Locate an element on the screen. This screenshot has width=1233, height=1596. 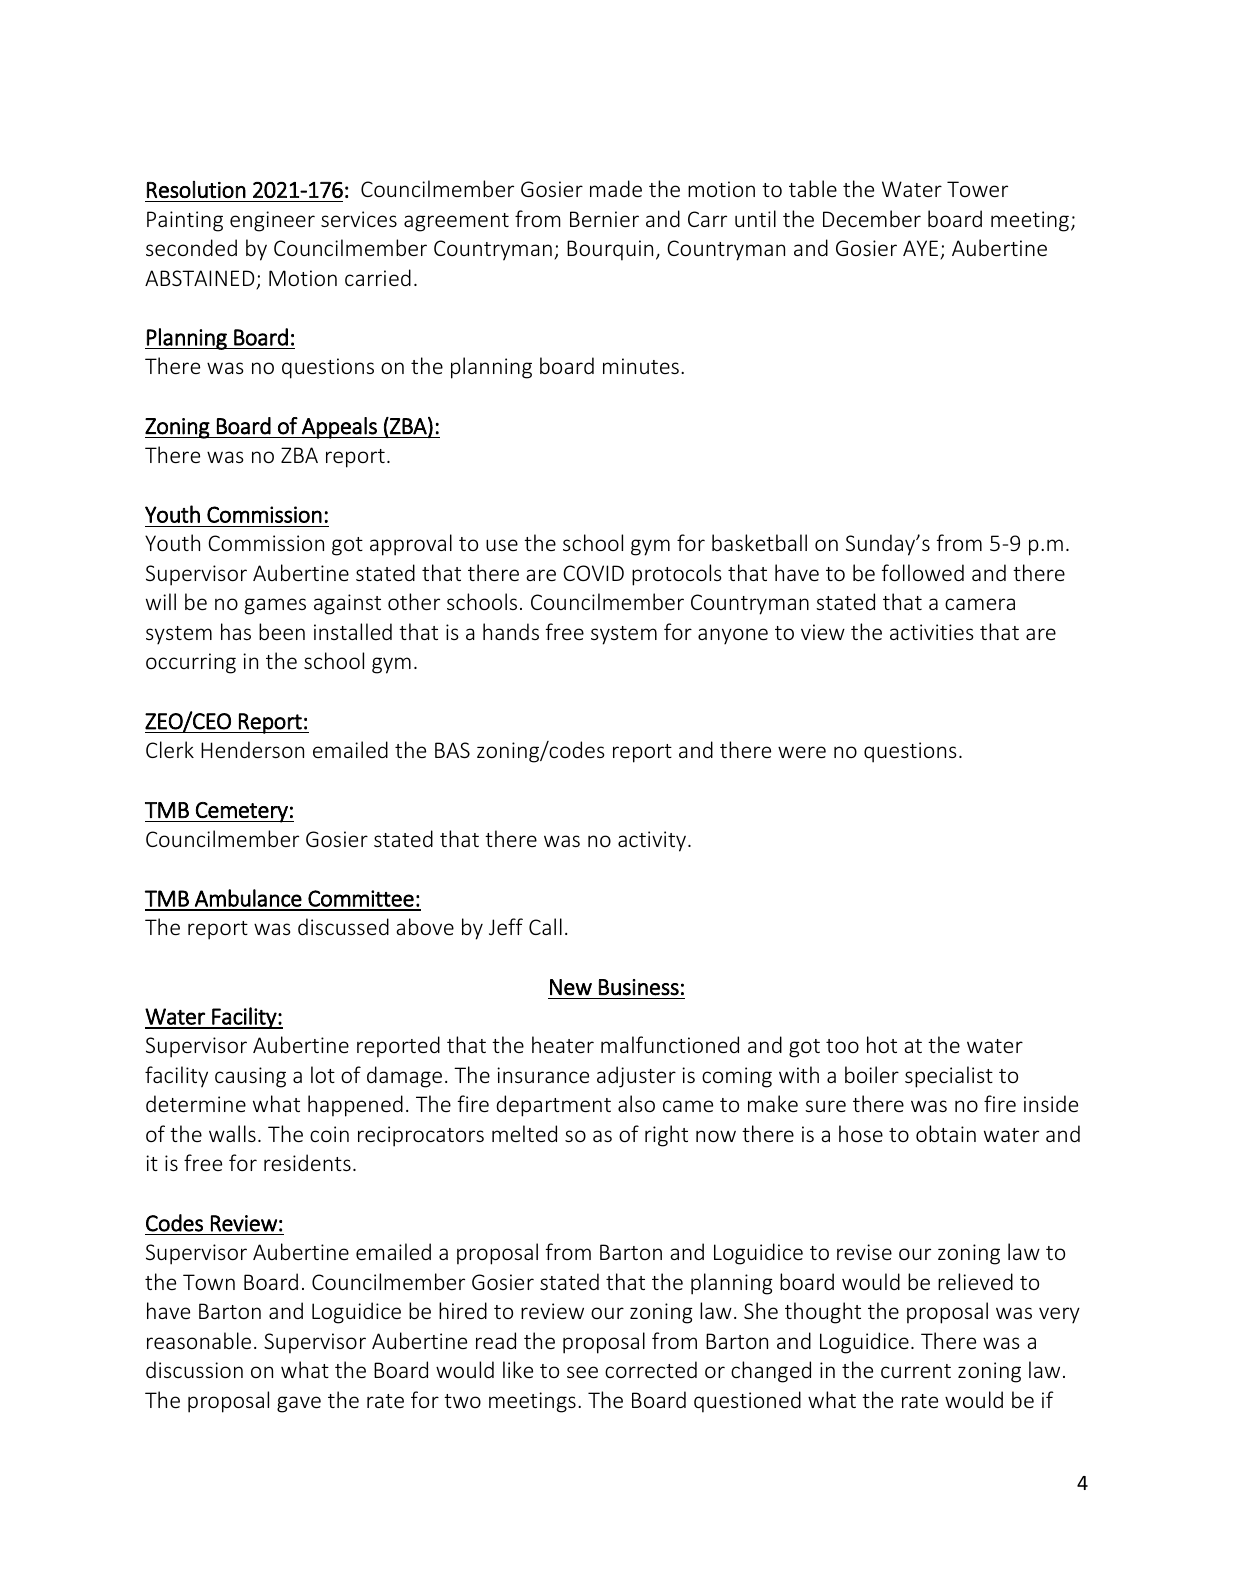
hot is located at coordinates (882, 1044).
